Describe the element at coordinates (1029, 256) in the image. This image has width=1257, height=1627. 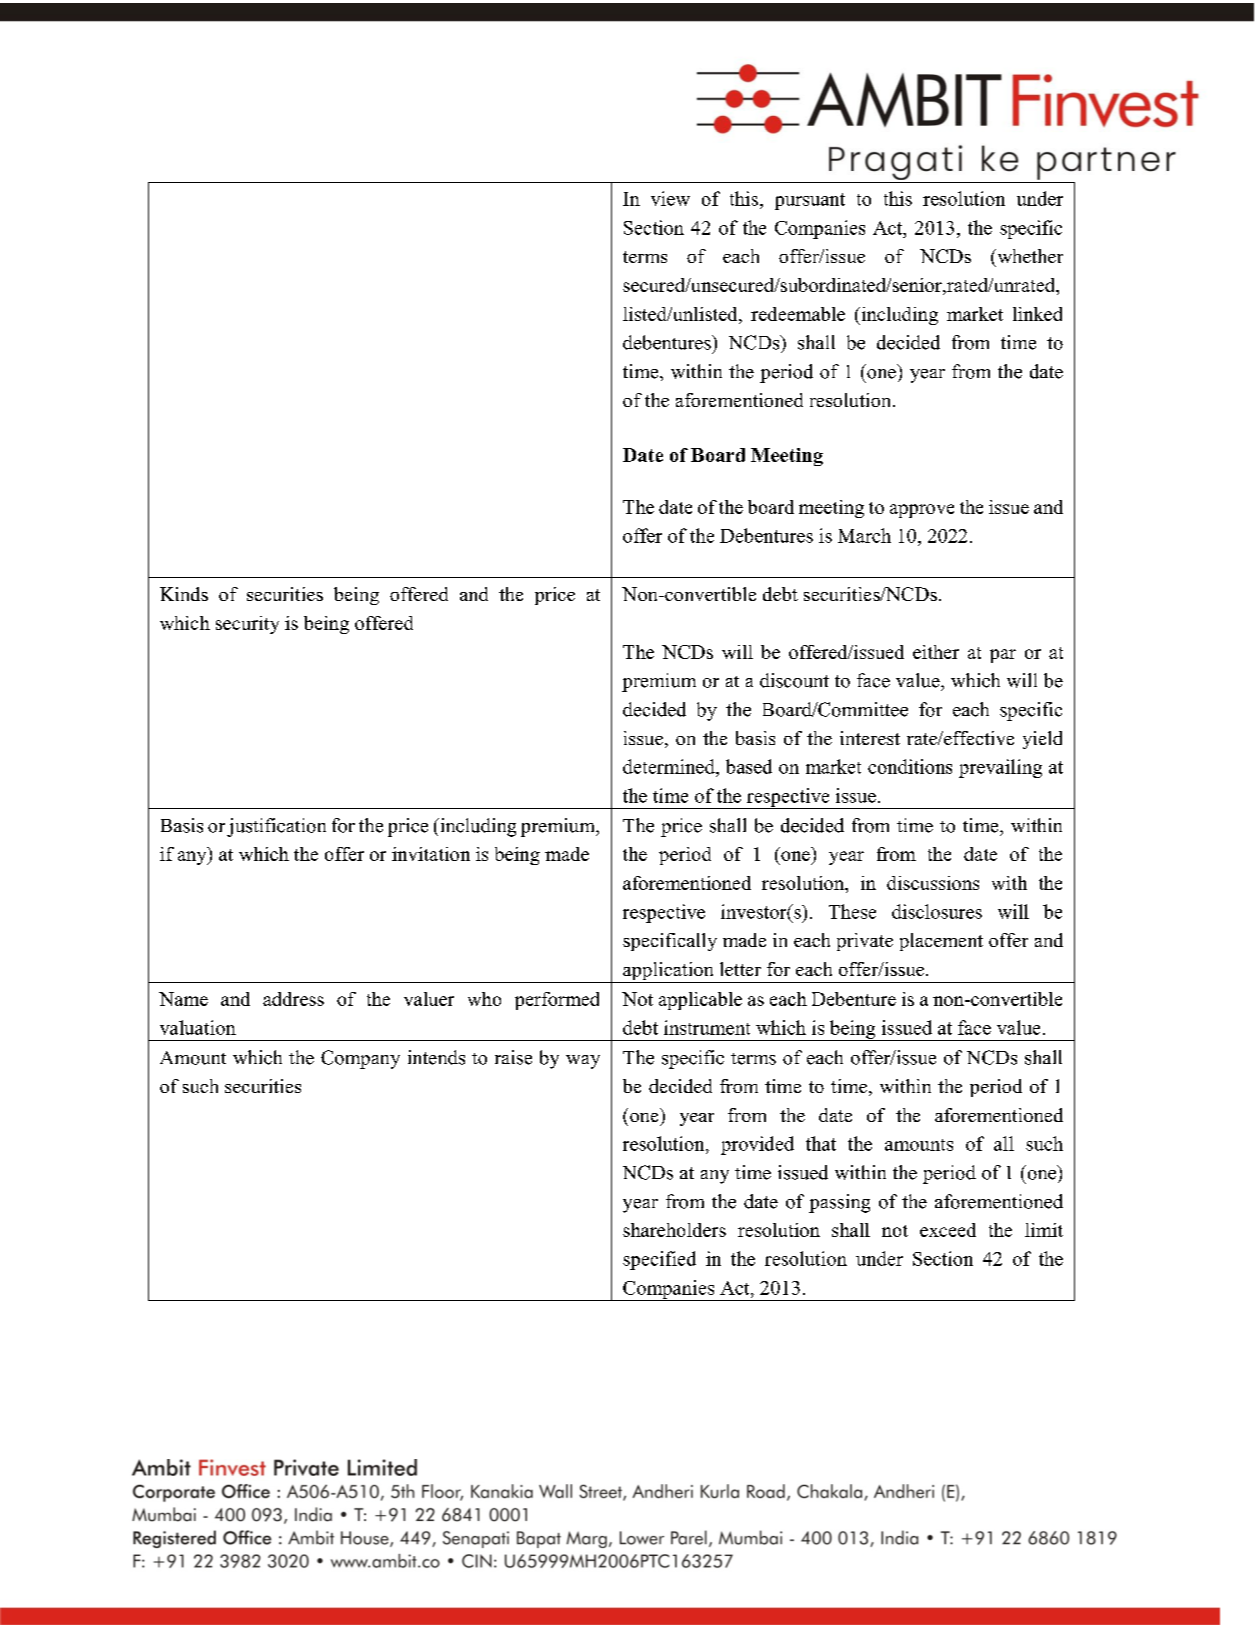
I see `whether` at that location.
